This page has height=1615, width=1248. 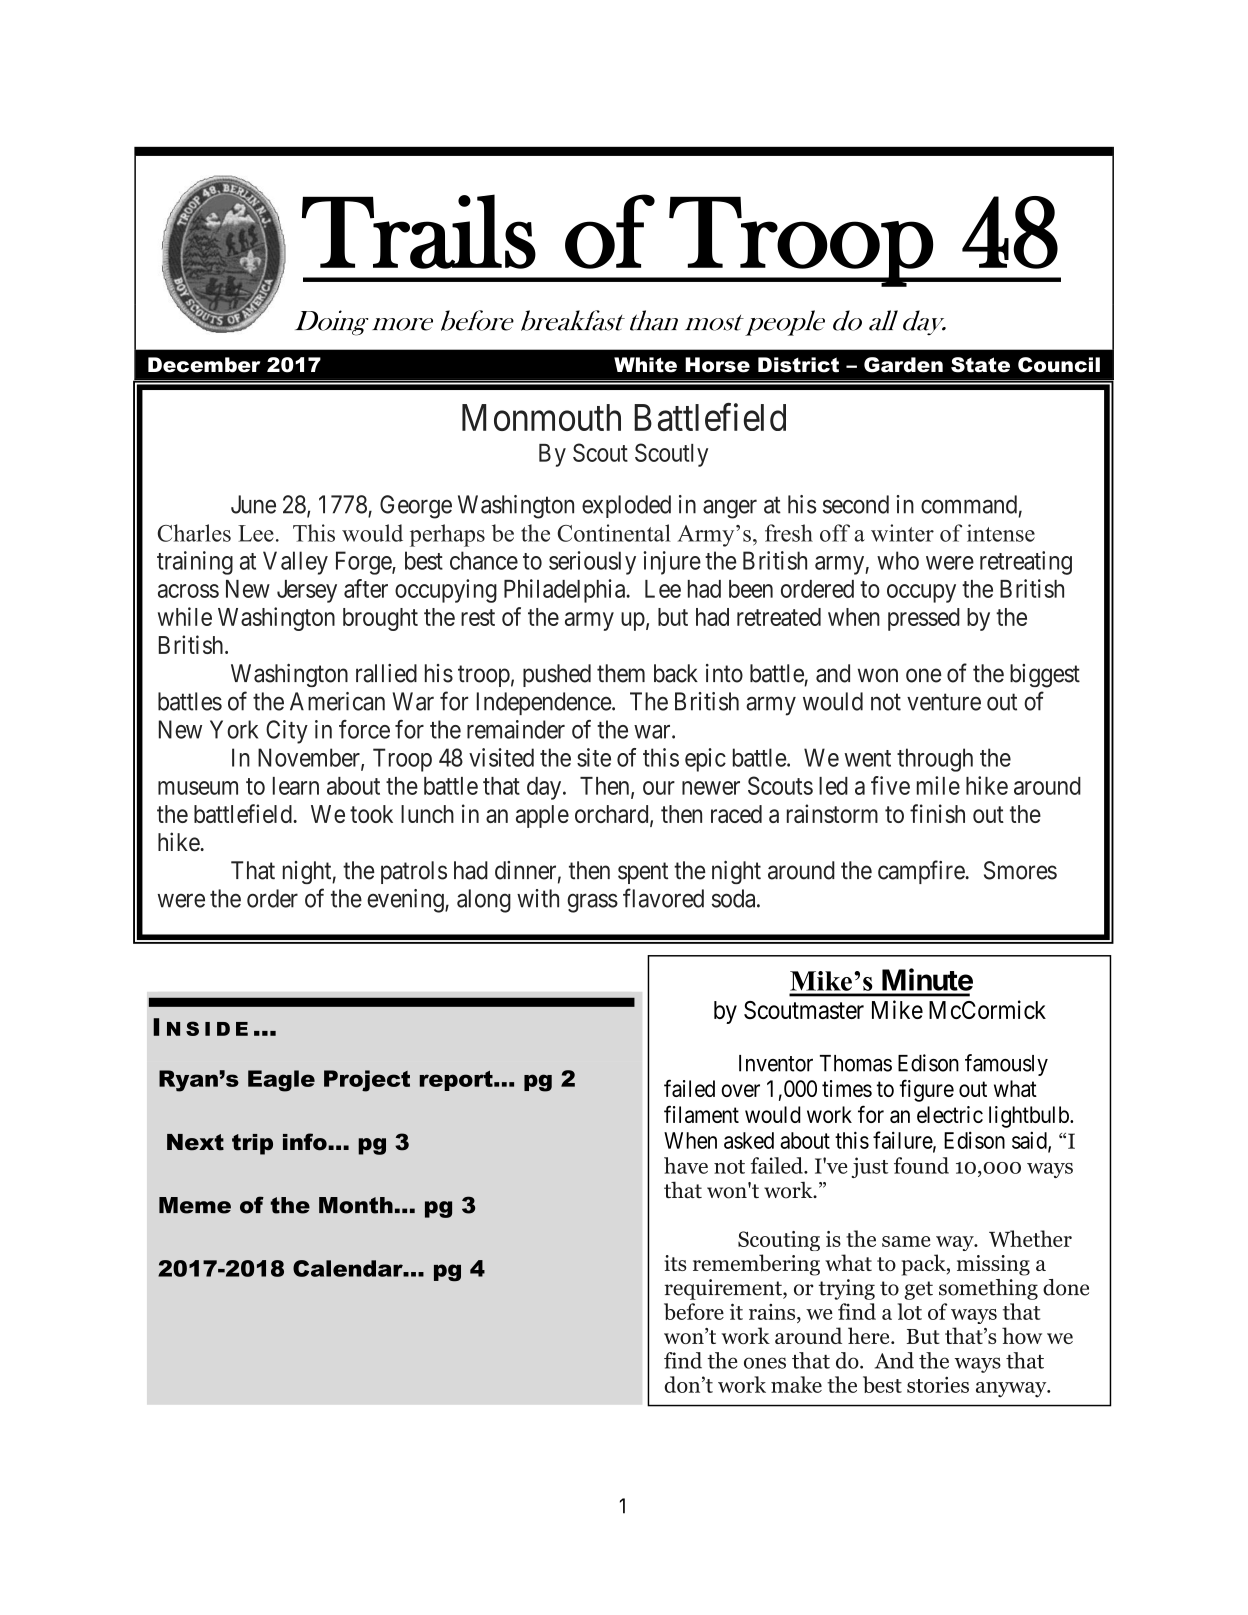 I want to click on our, so click(x=659, y=788).
